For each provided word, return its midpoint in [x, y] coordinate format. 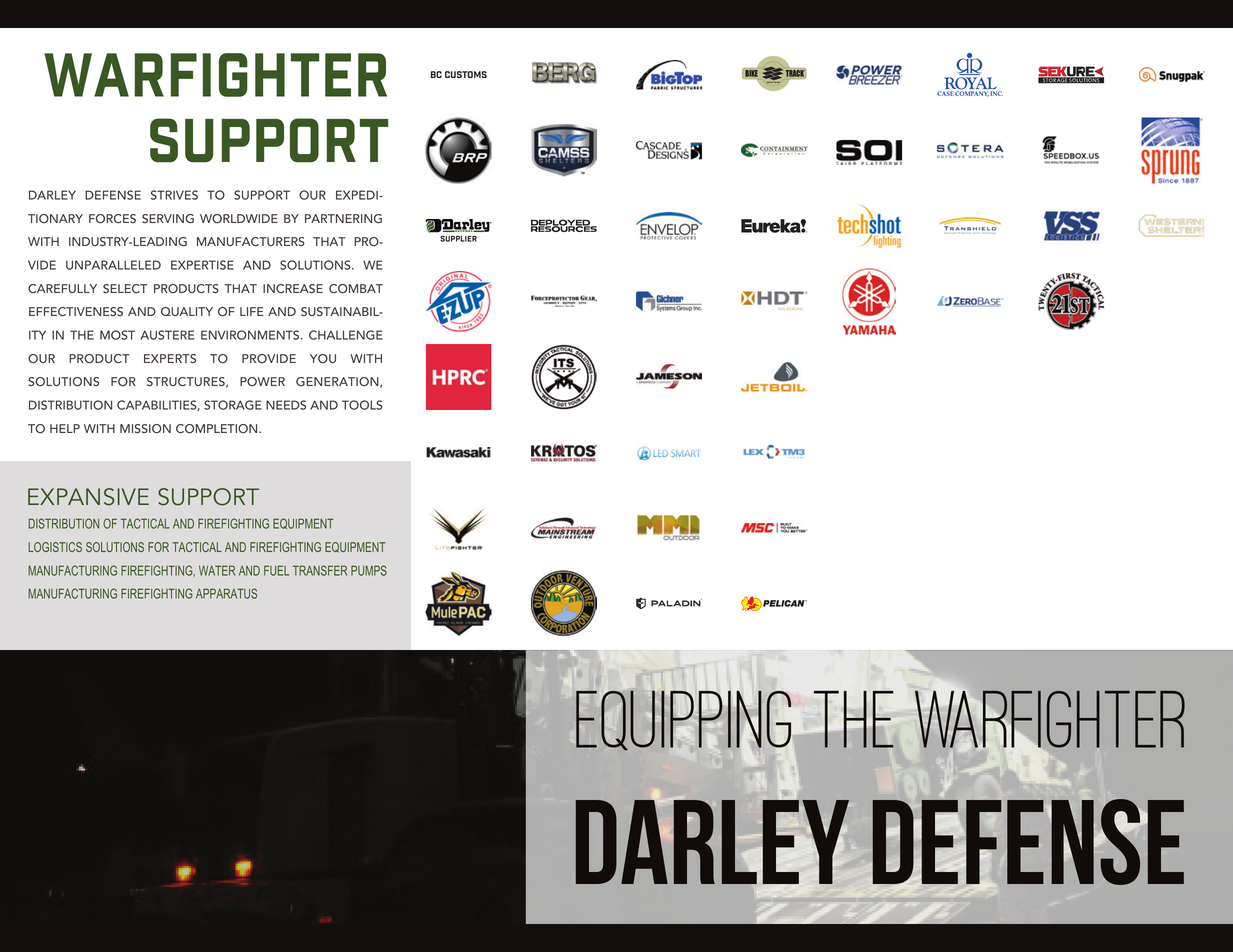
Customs [466, 74]
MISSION [145, 429]
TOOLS [362, 405]
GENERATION [338, 382]
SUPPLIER [458, 239]
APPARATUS [226, 593]
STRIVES [174, 195]
